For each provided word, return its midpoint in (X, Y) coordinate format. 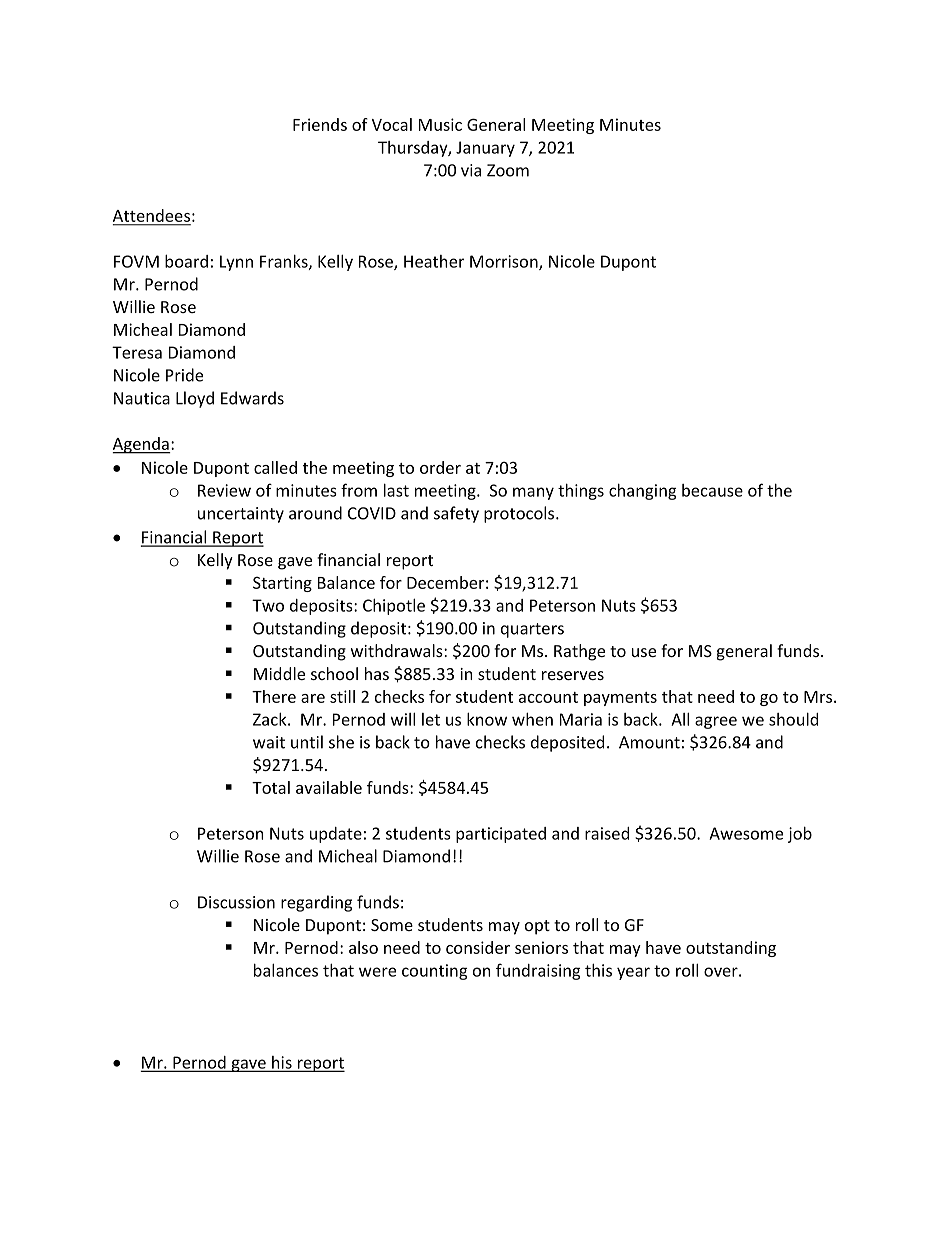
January (485, 149)
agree (716, 722)
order (440, 467)
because (712, 490)
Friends (320, 124)
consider (478, 947)
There (274, 696)
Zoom (508, 170)
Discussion (236, 902)
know (487, 719)
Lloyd (195, 399)
